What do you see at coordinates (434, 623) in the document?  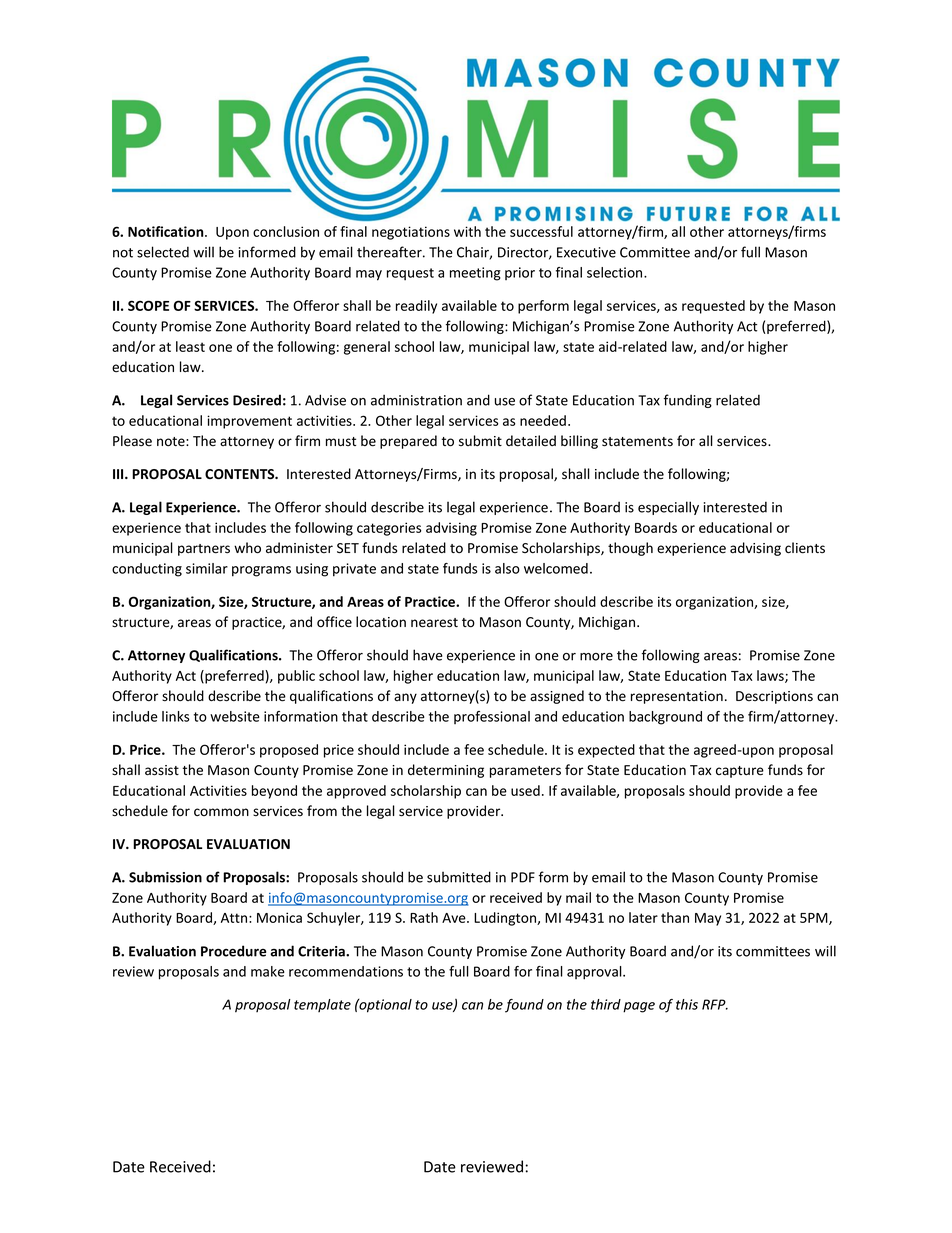 I see `nearest` at bounding box center [434, 623].
